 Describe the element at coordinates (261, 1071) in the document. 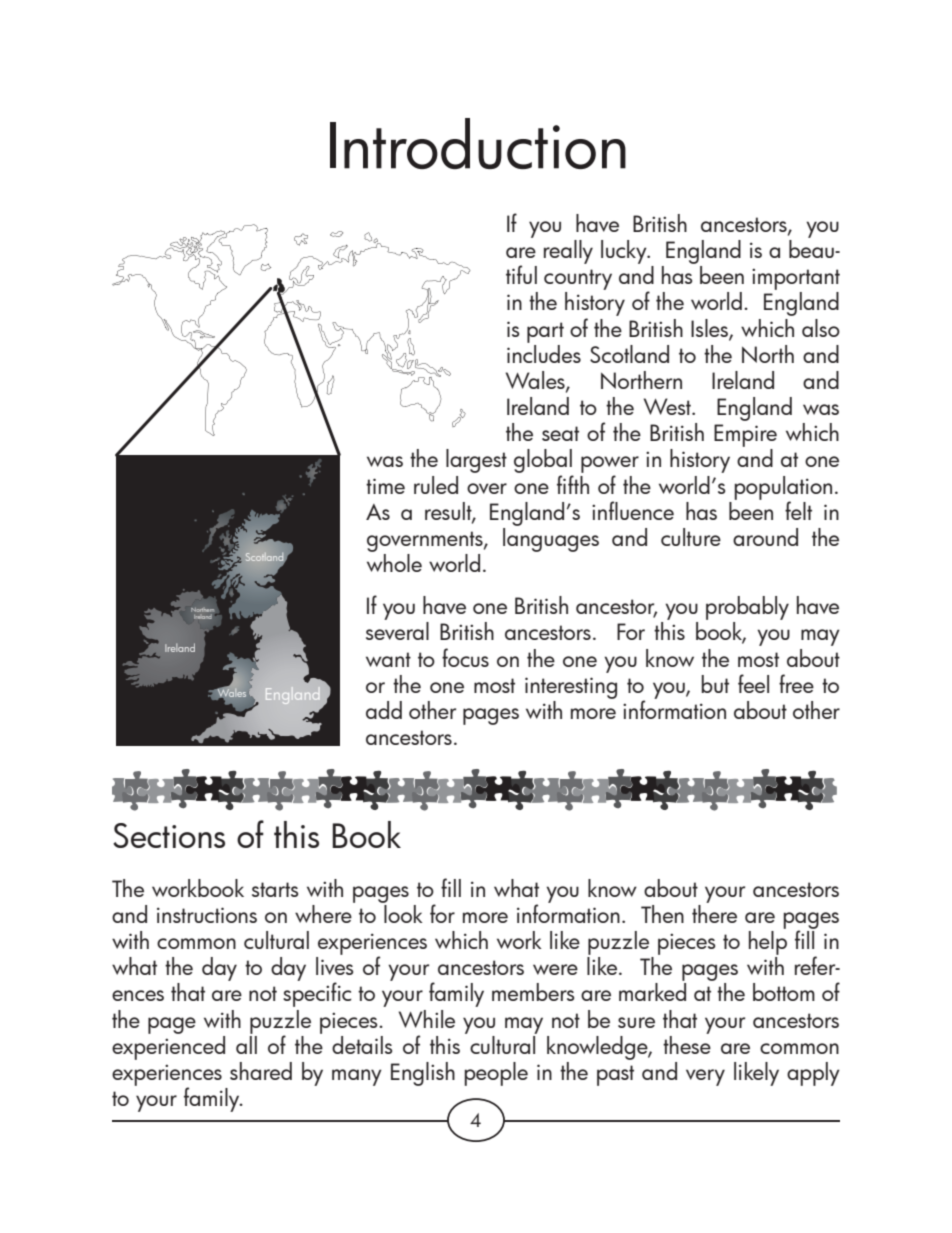

I see `shared` at that location.
